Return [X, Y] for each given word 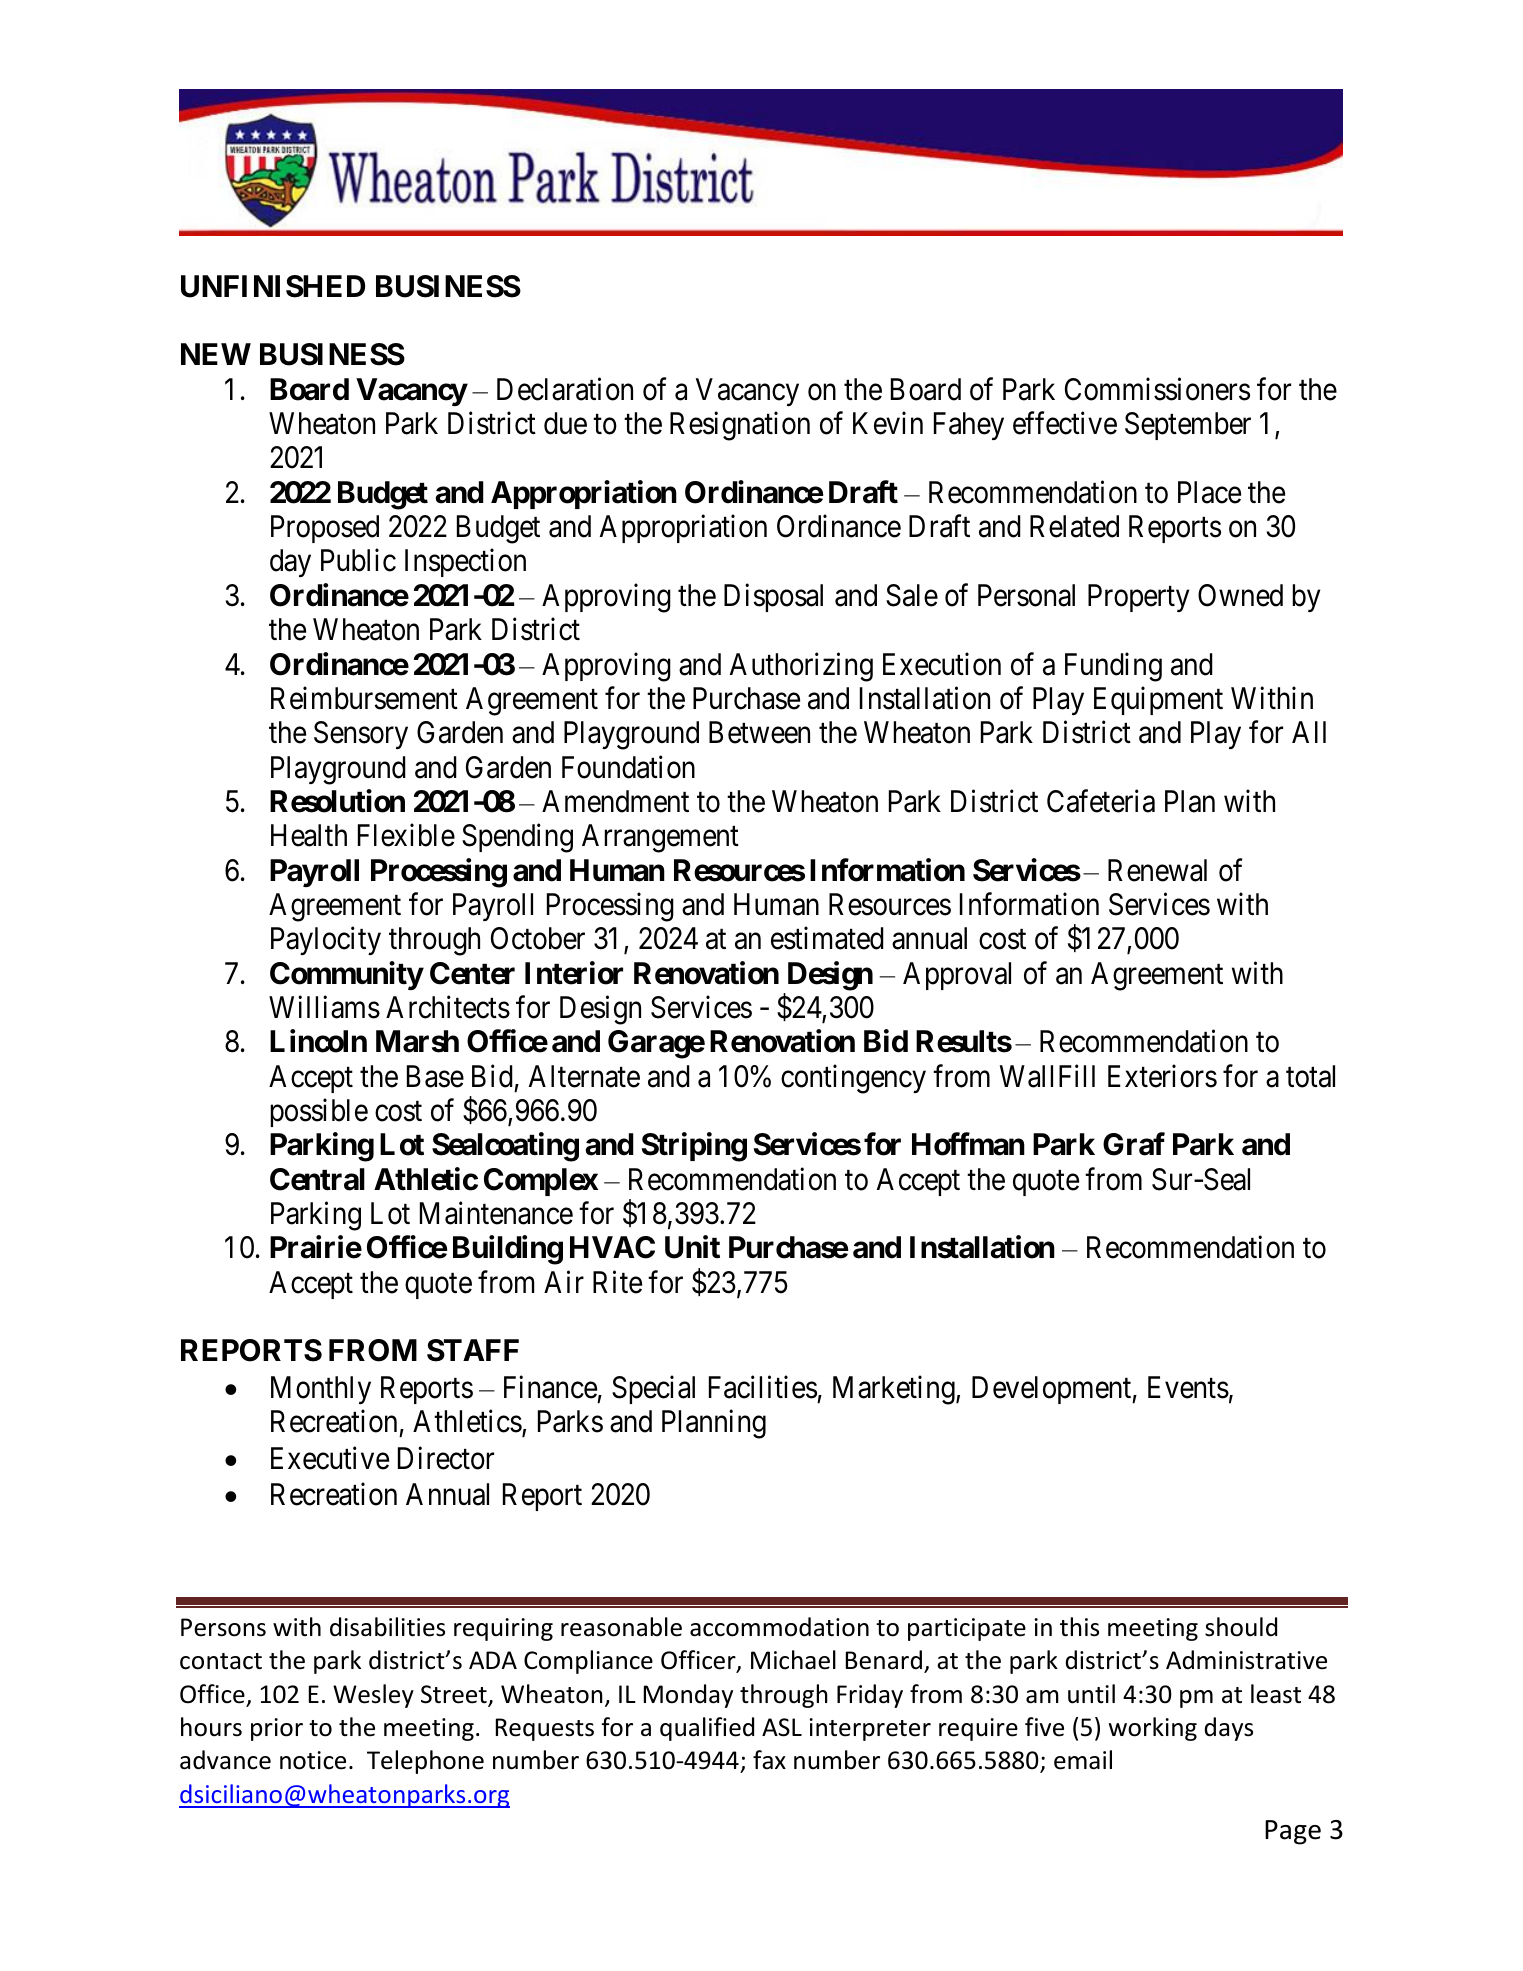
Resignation [740, 426]
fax [769, 1760]
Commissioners [1157, 389]
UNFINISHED [273, 286]
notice [313, 1760]
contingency [853, 1079]
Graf [1134, 1144]
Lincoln [318, 1041]
